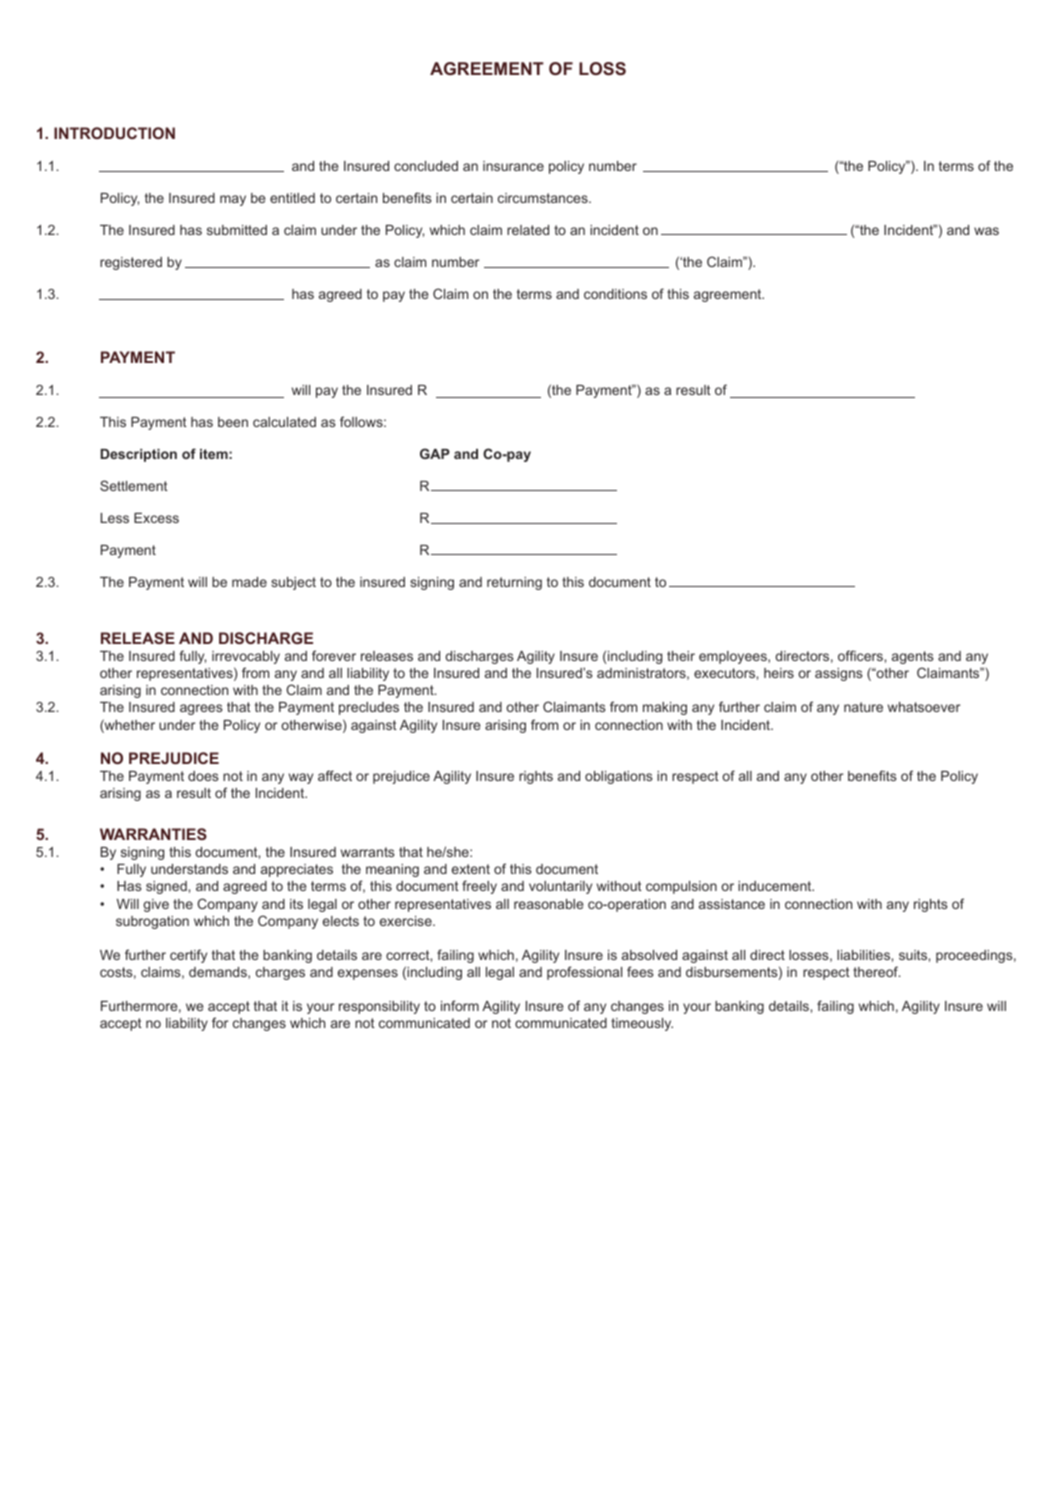 The width and height of the image is (1057, 1495). What do you see at coordinates (201, 709) in the image?
I see `agrees` at bounding box center [201, 709].
